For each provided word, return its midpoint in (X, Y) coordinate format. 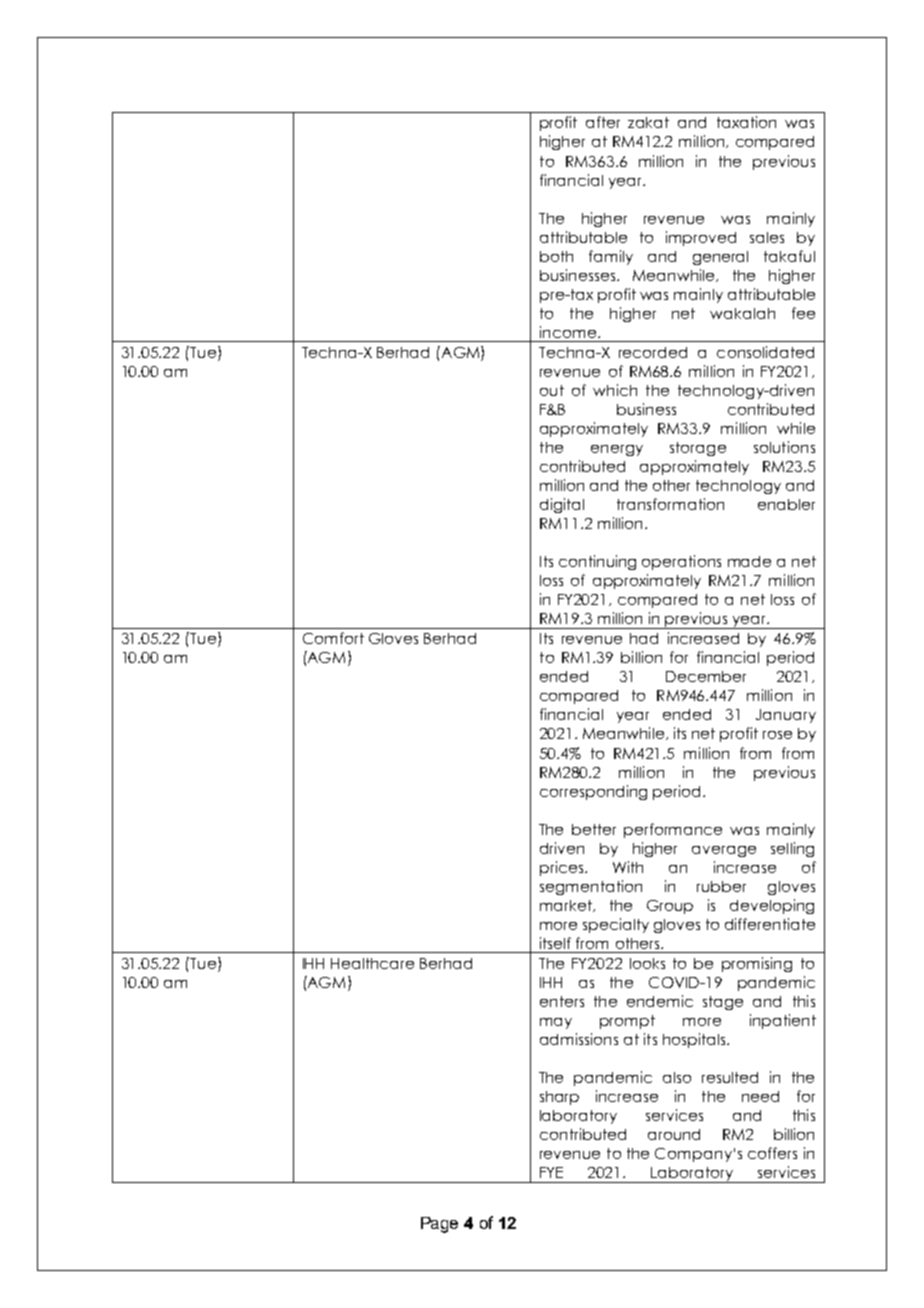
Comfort (333, 638)
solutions (784, 447)
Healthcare (372, 963)
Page (439, 1225)
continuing (597, 562)
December (706, 676)
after (603, 122)
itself (555, 943)
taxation (746, 122)
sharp (559, 1098)
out (552, 390)
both (556, 256)
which (615, 390)
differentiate (770, 924)
